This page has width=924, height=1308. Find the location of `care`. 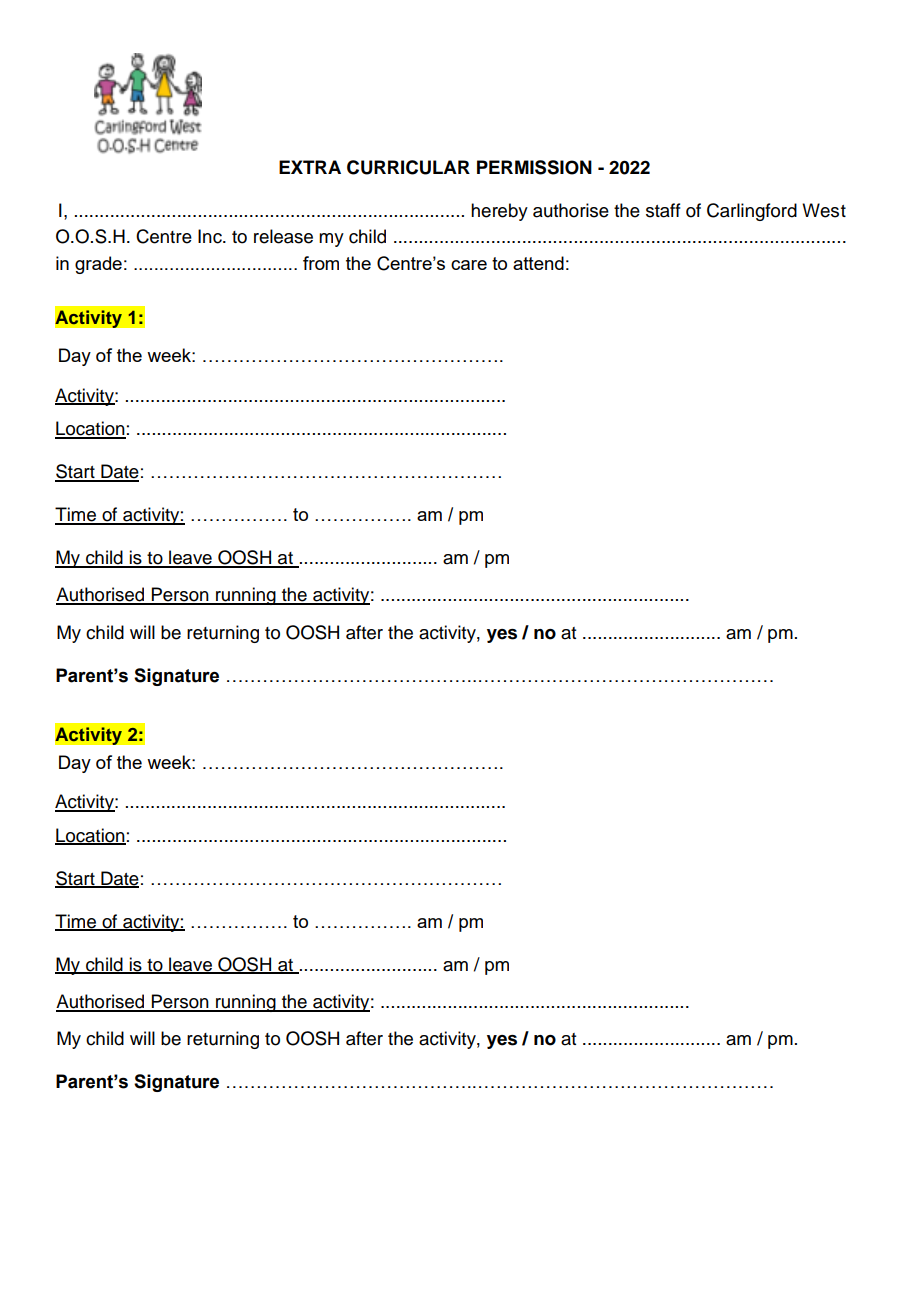

care is located at coordinates (469, 265).
